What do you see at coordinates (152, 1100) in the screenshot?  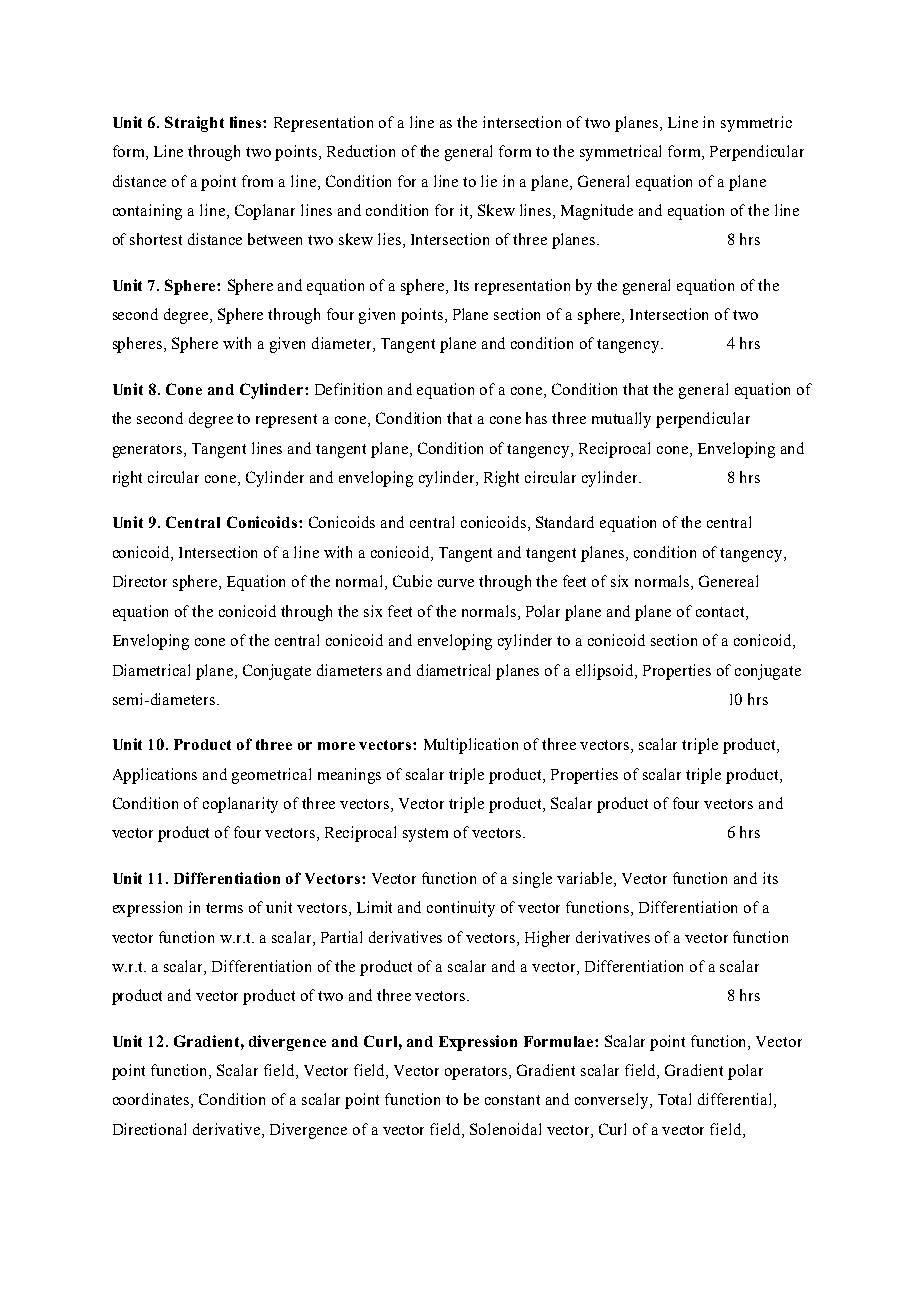 I see `coordinates` at bounding box center [152, 1100].
